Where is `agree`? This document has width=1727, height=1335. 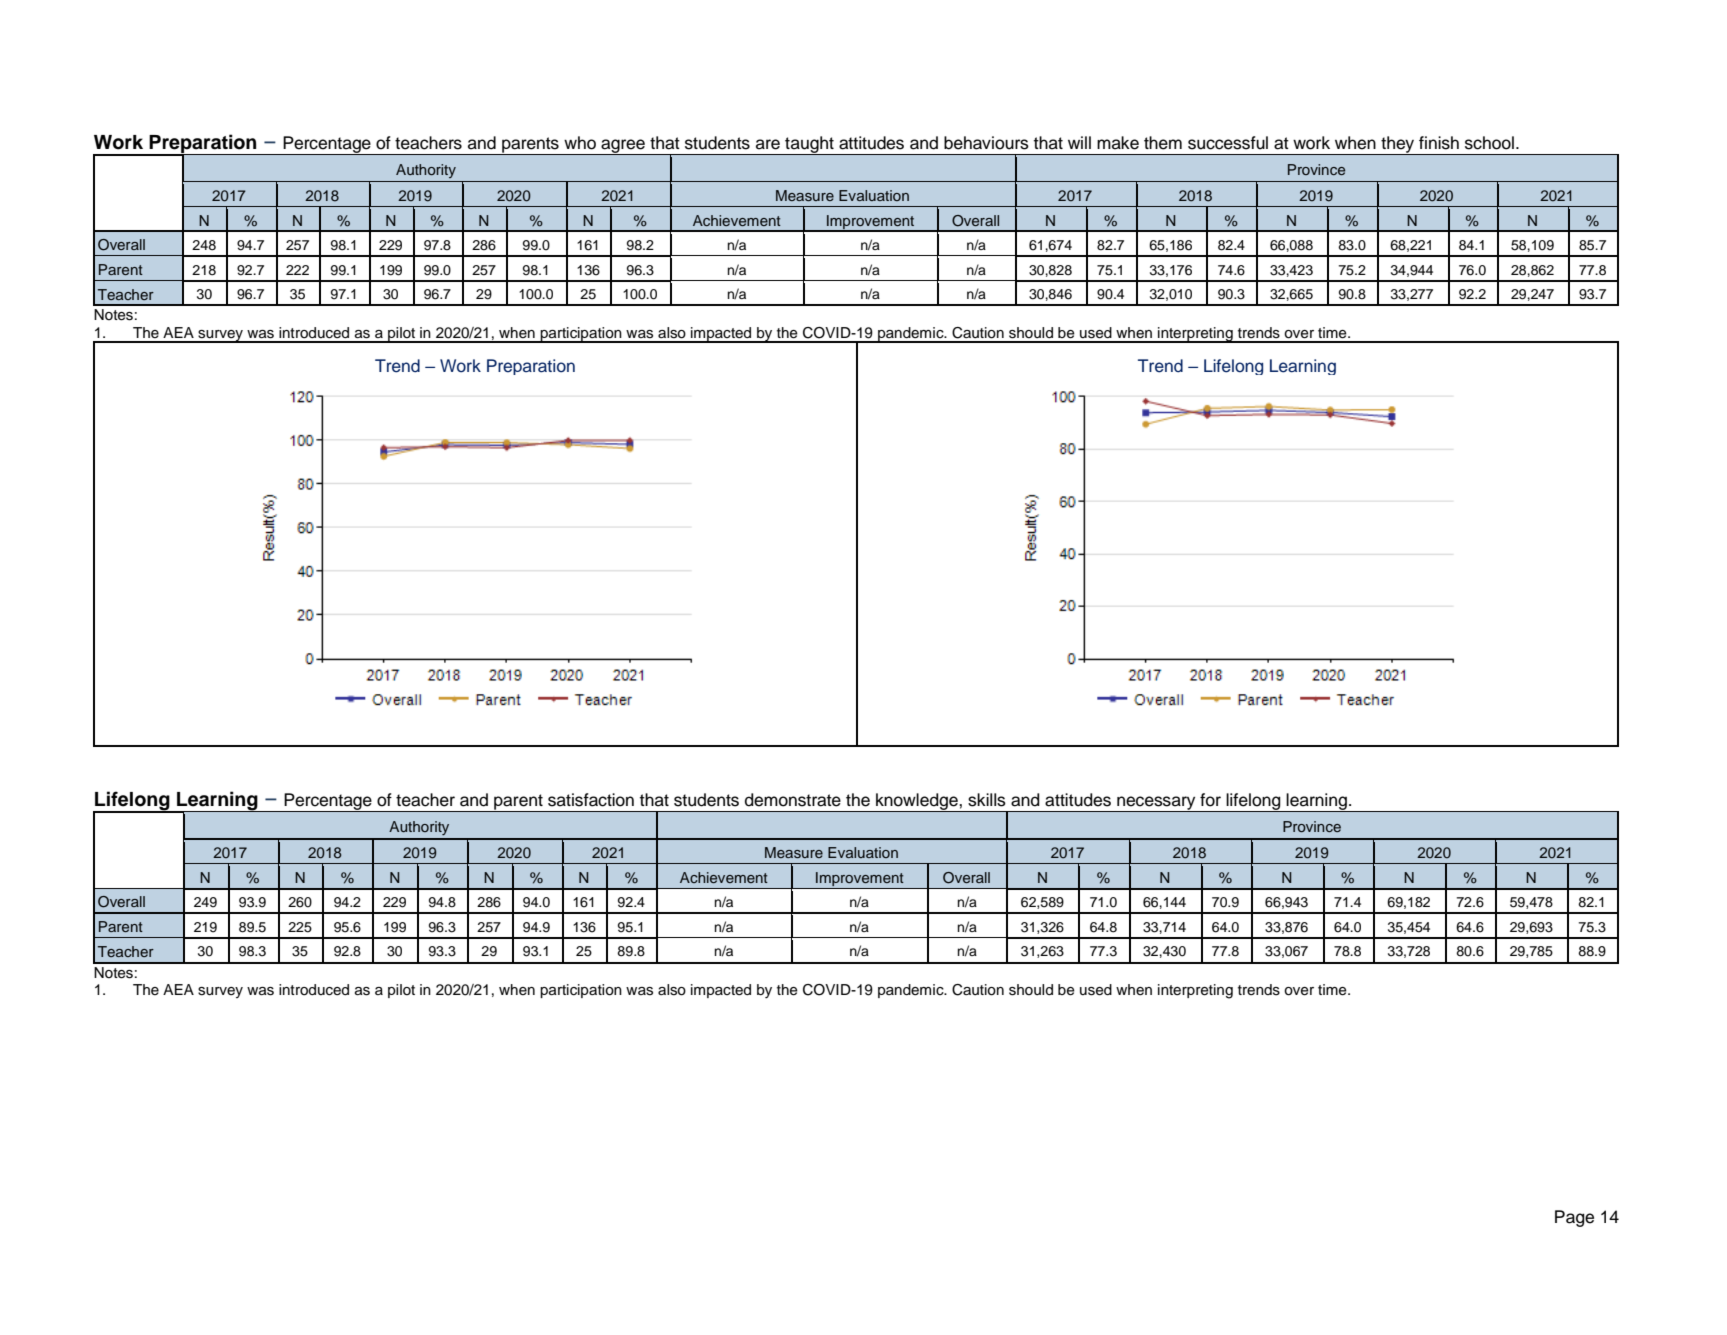
agree is located at coordinates (623, 147).
